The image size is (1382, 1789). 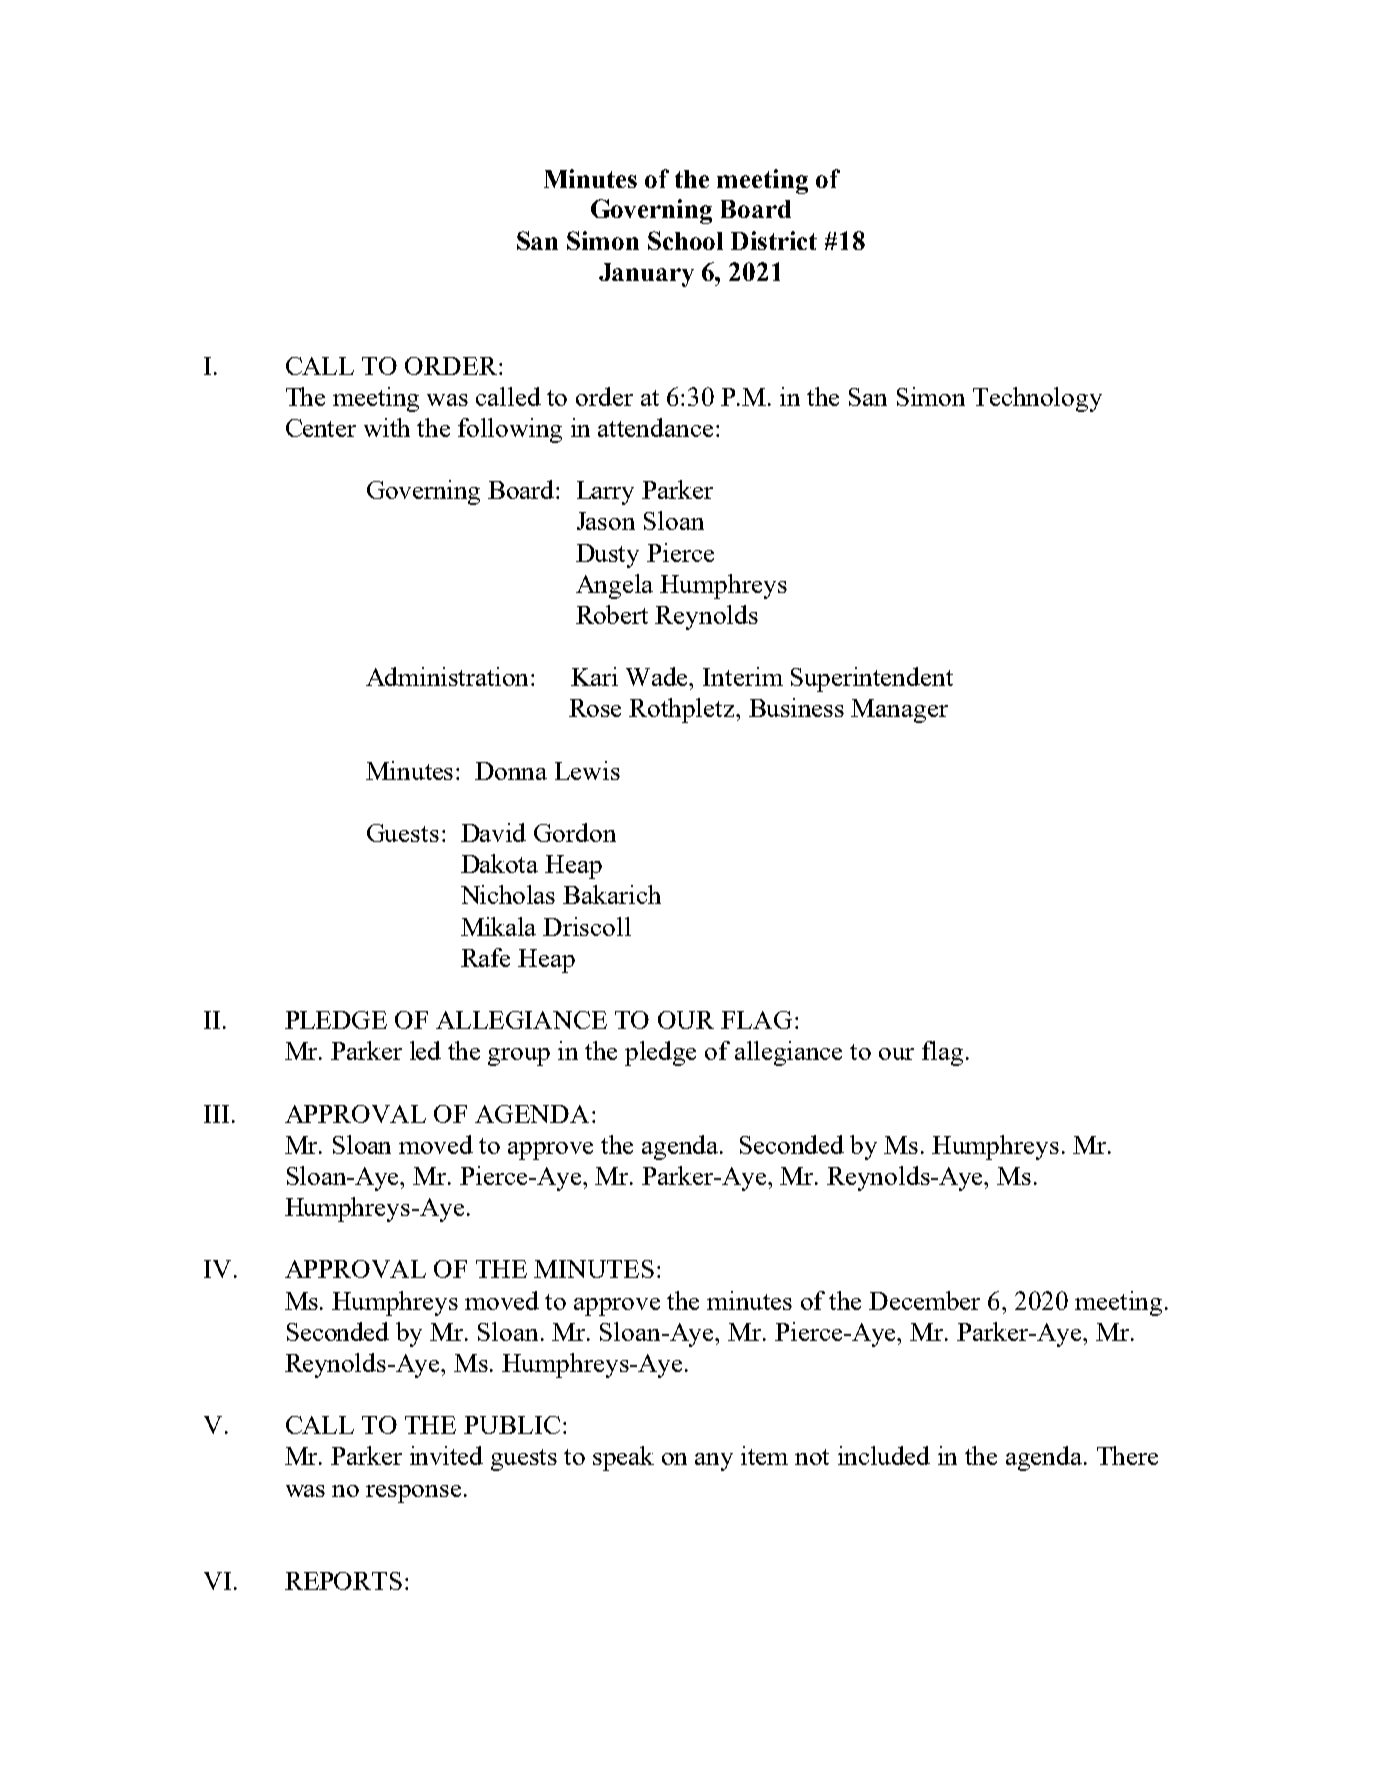 What do you see at coordinates (321, 428) in the screenshot?
I see `Center` at bounding box center [321, 428].
